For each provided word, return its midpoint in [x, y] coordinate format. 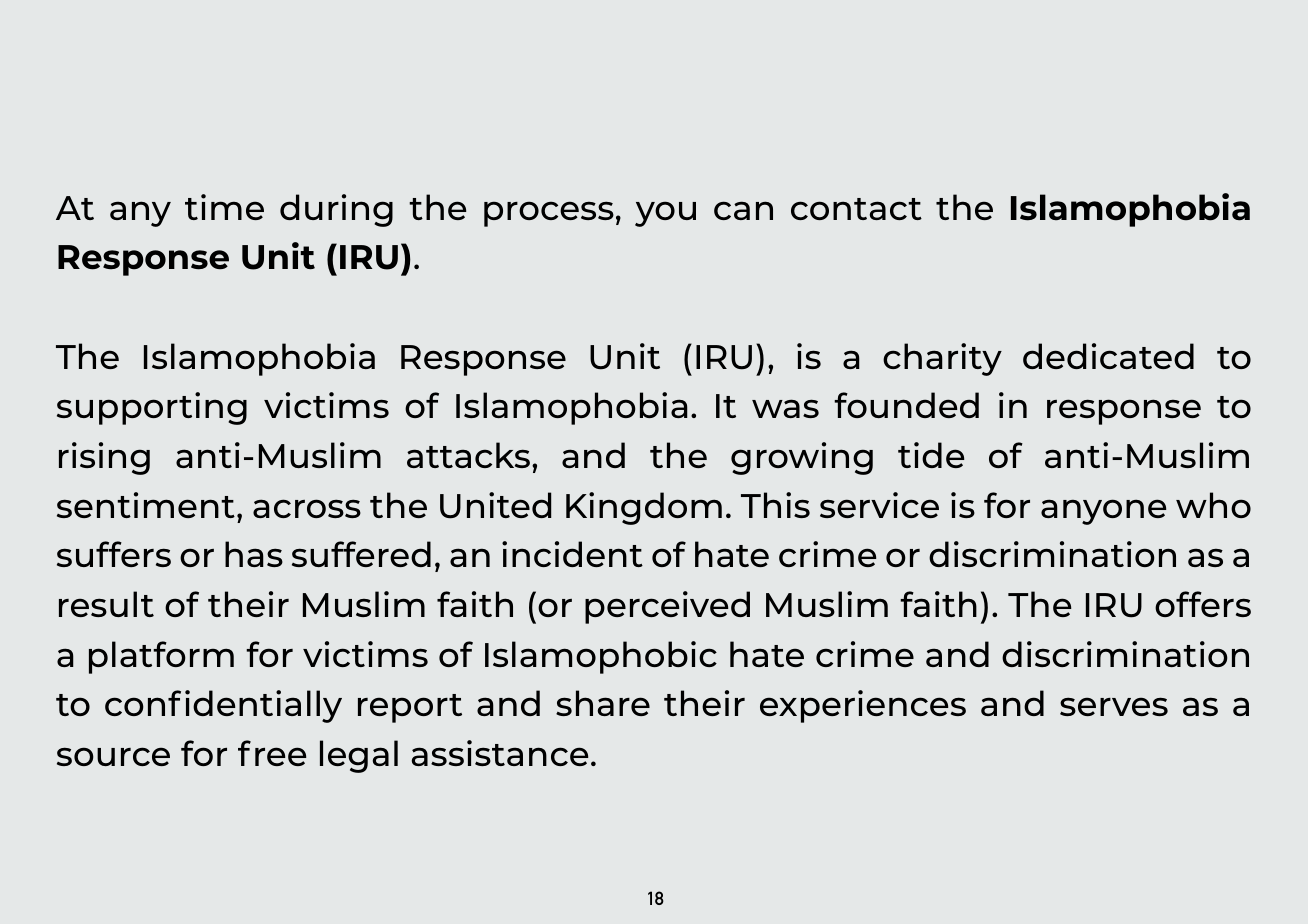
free [272, 753]
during [336, 210]
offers [1203, 604]
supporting [152, 408]
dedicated [1108, 356]
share [603, 703]
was [785, 408]
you [665, 214]
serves [1114, 706]
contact [856, 209]
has [254, 554]
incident [572, 554]
